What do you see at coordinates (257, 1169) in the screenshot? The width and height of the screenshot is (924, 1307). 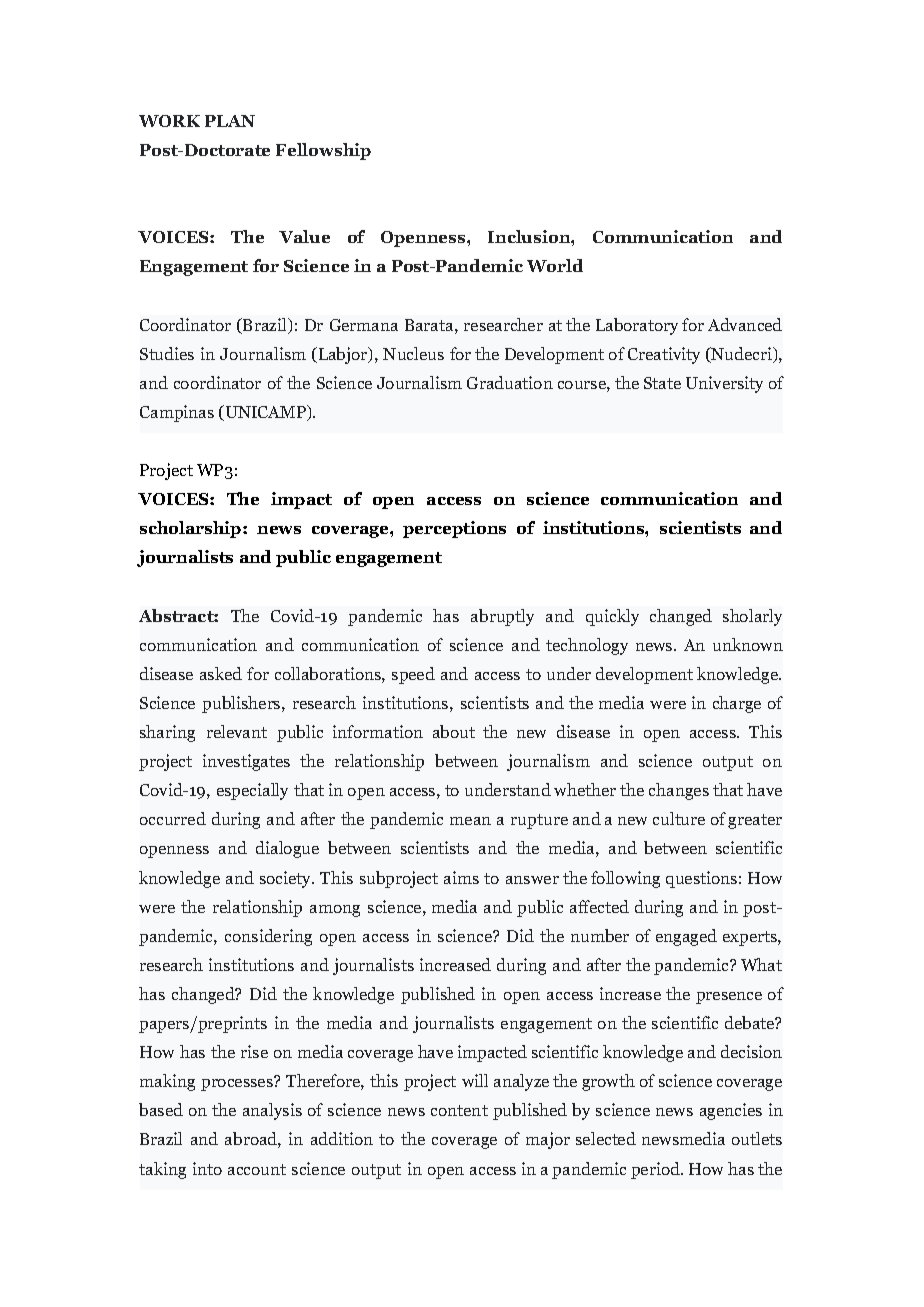 I see `account` at bounding box center [257, 1169].
